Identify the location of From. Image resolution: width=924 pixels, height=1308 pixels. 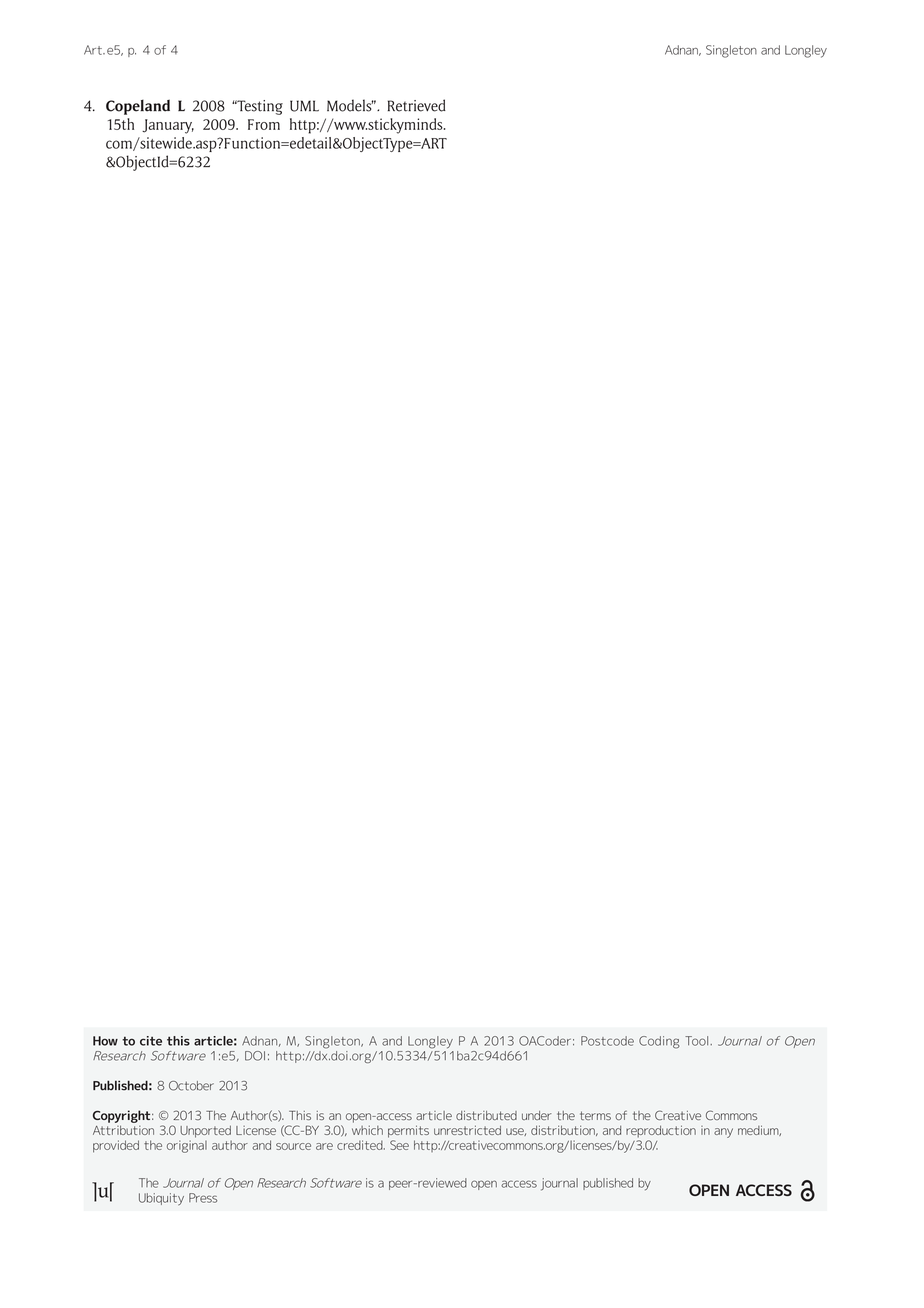
(264, 124).
